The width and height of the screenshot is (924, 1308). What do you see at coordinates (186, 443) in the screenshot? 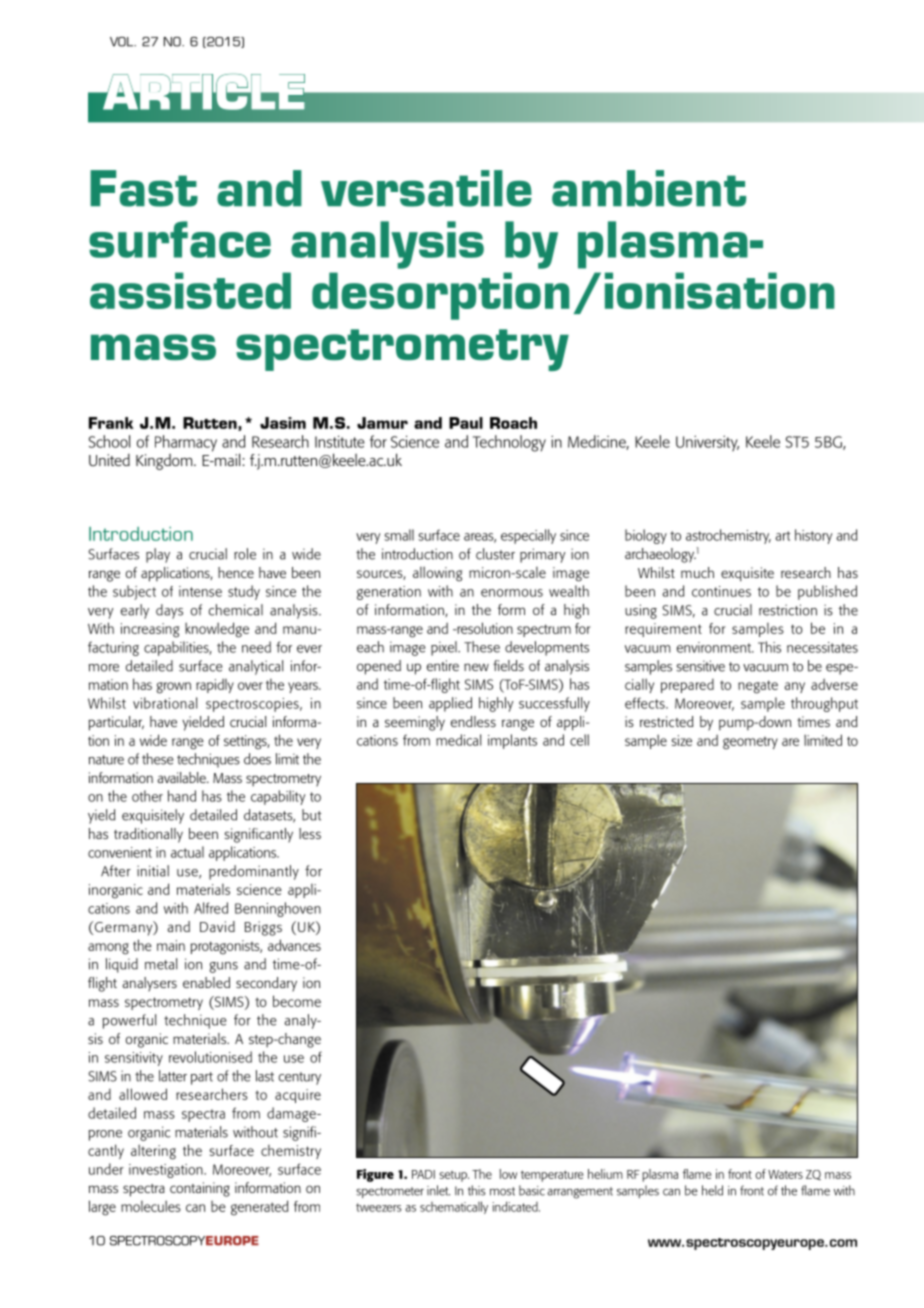
I see `Pharmacy` at bounding box center [186, 443].
